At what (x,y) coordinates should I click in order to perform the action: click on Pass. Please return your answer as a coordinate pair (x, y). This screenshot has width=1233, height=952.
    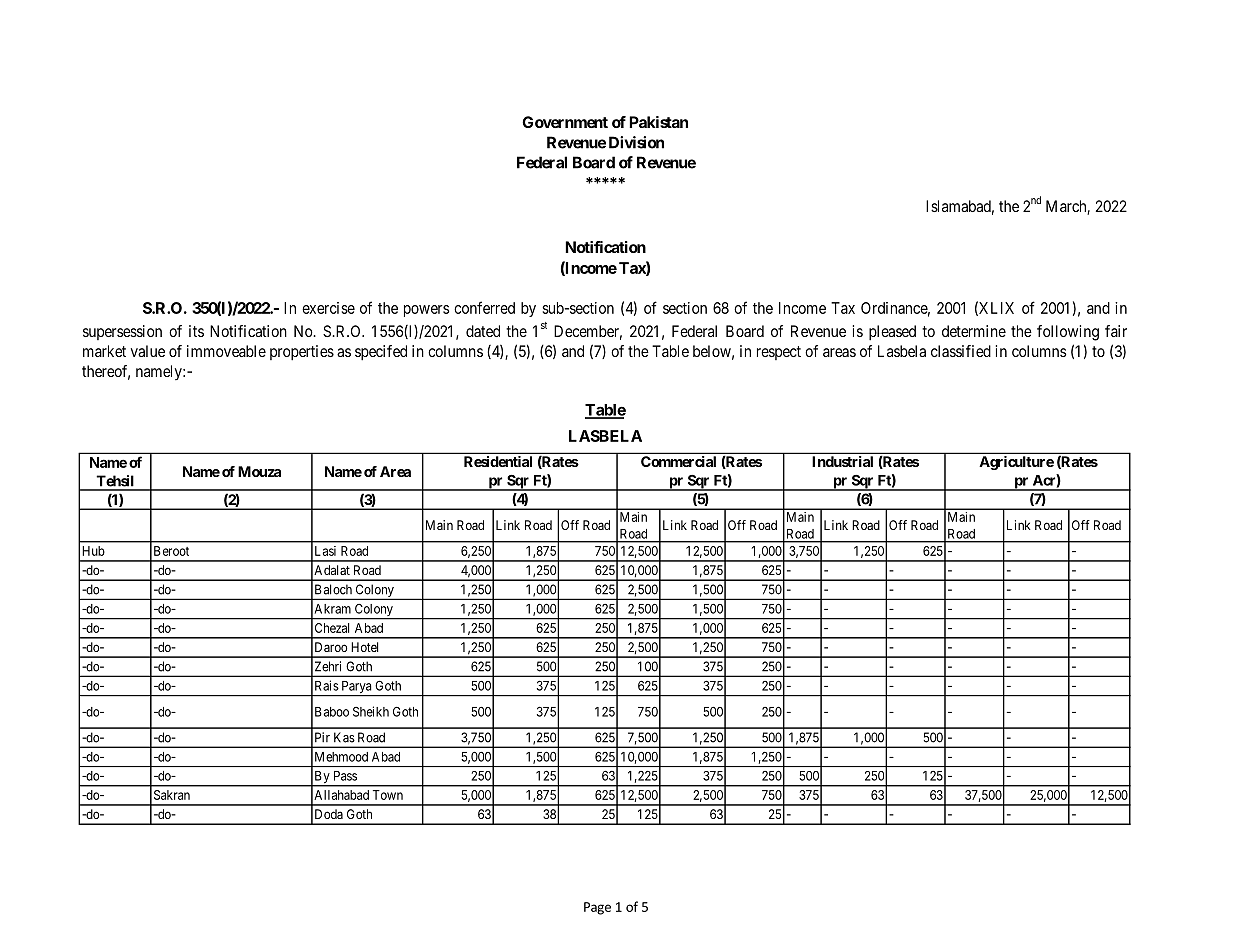
    Looking at the image, I should click on (345, 776).
